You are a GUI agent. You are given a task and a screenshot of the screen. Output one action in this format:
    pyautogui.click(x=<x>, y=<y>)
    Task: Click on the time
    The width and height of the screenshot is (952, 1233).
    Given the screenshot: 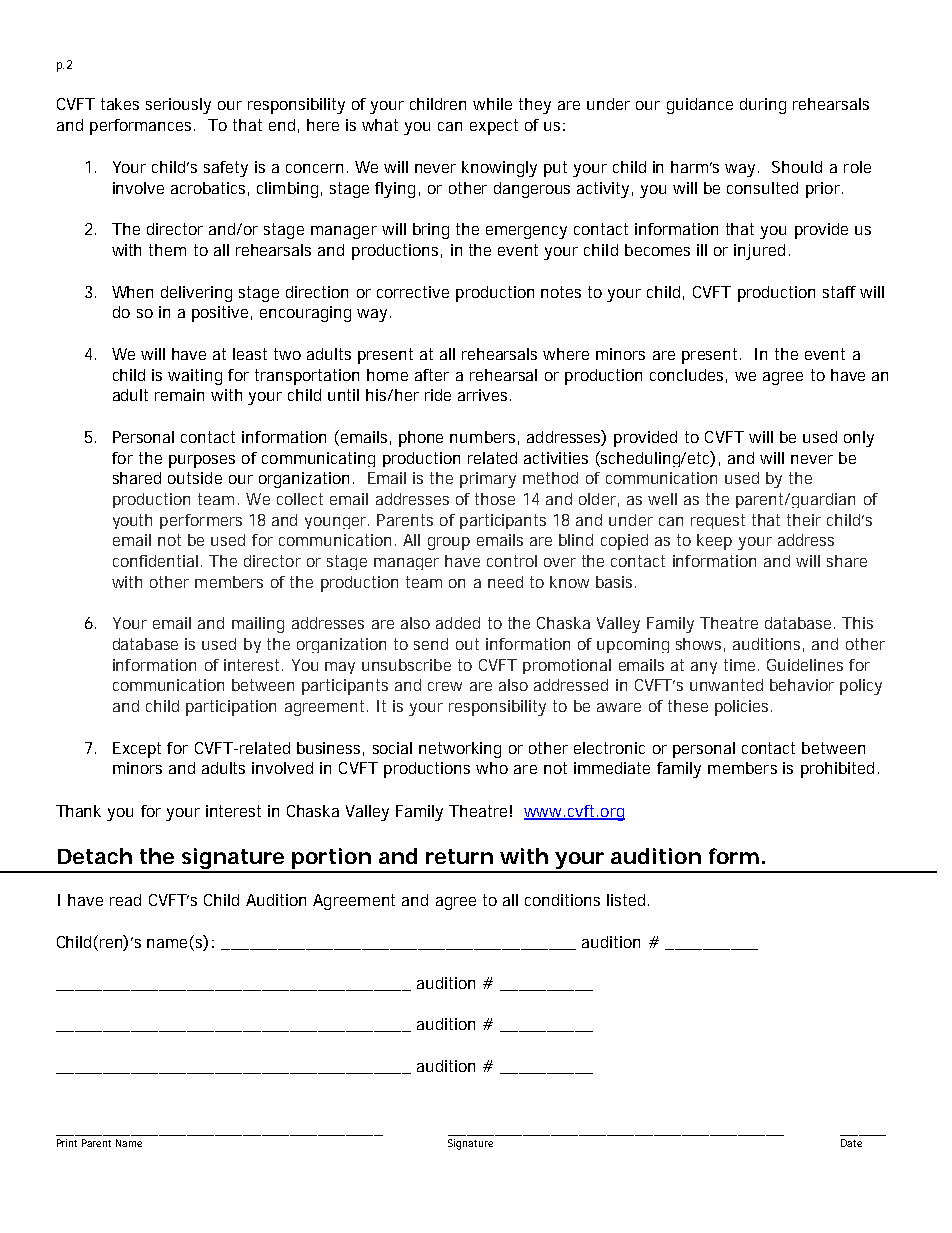 What is the action you would take?
    pyautogui.click(x=741, y=665)
